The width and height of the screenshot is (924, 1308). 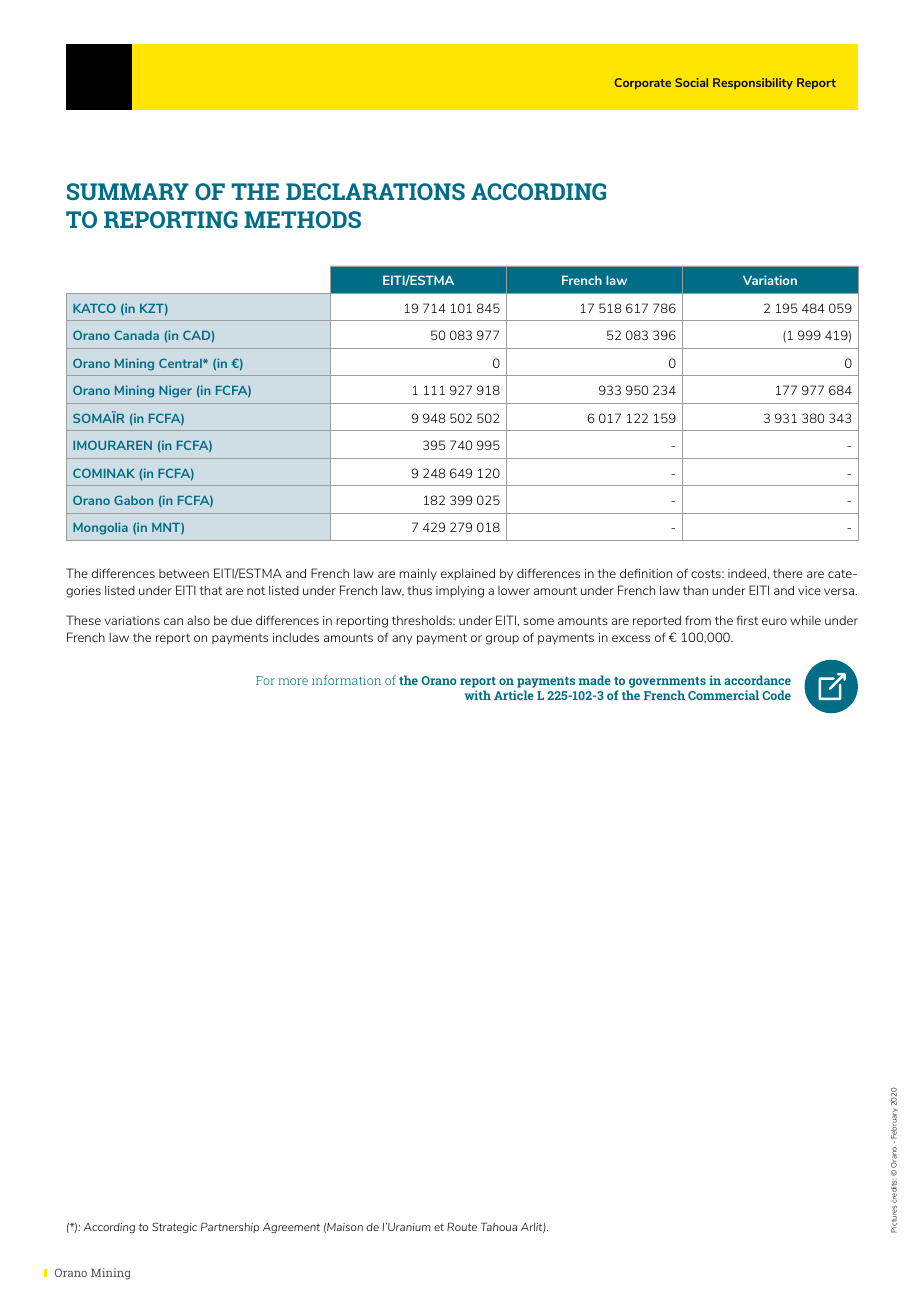 What do you see at coordinates (133, 500) in the screenshot?
I see `Gabon` at bounding box center [133, 500].
